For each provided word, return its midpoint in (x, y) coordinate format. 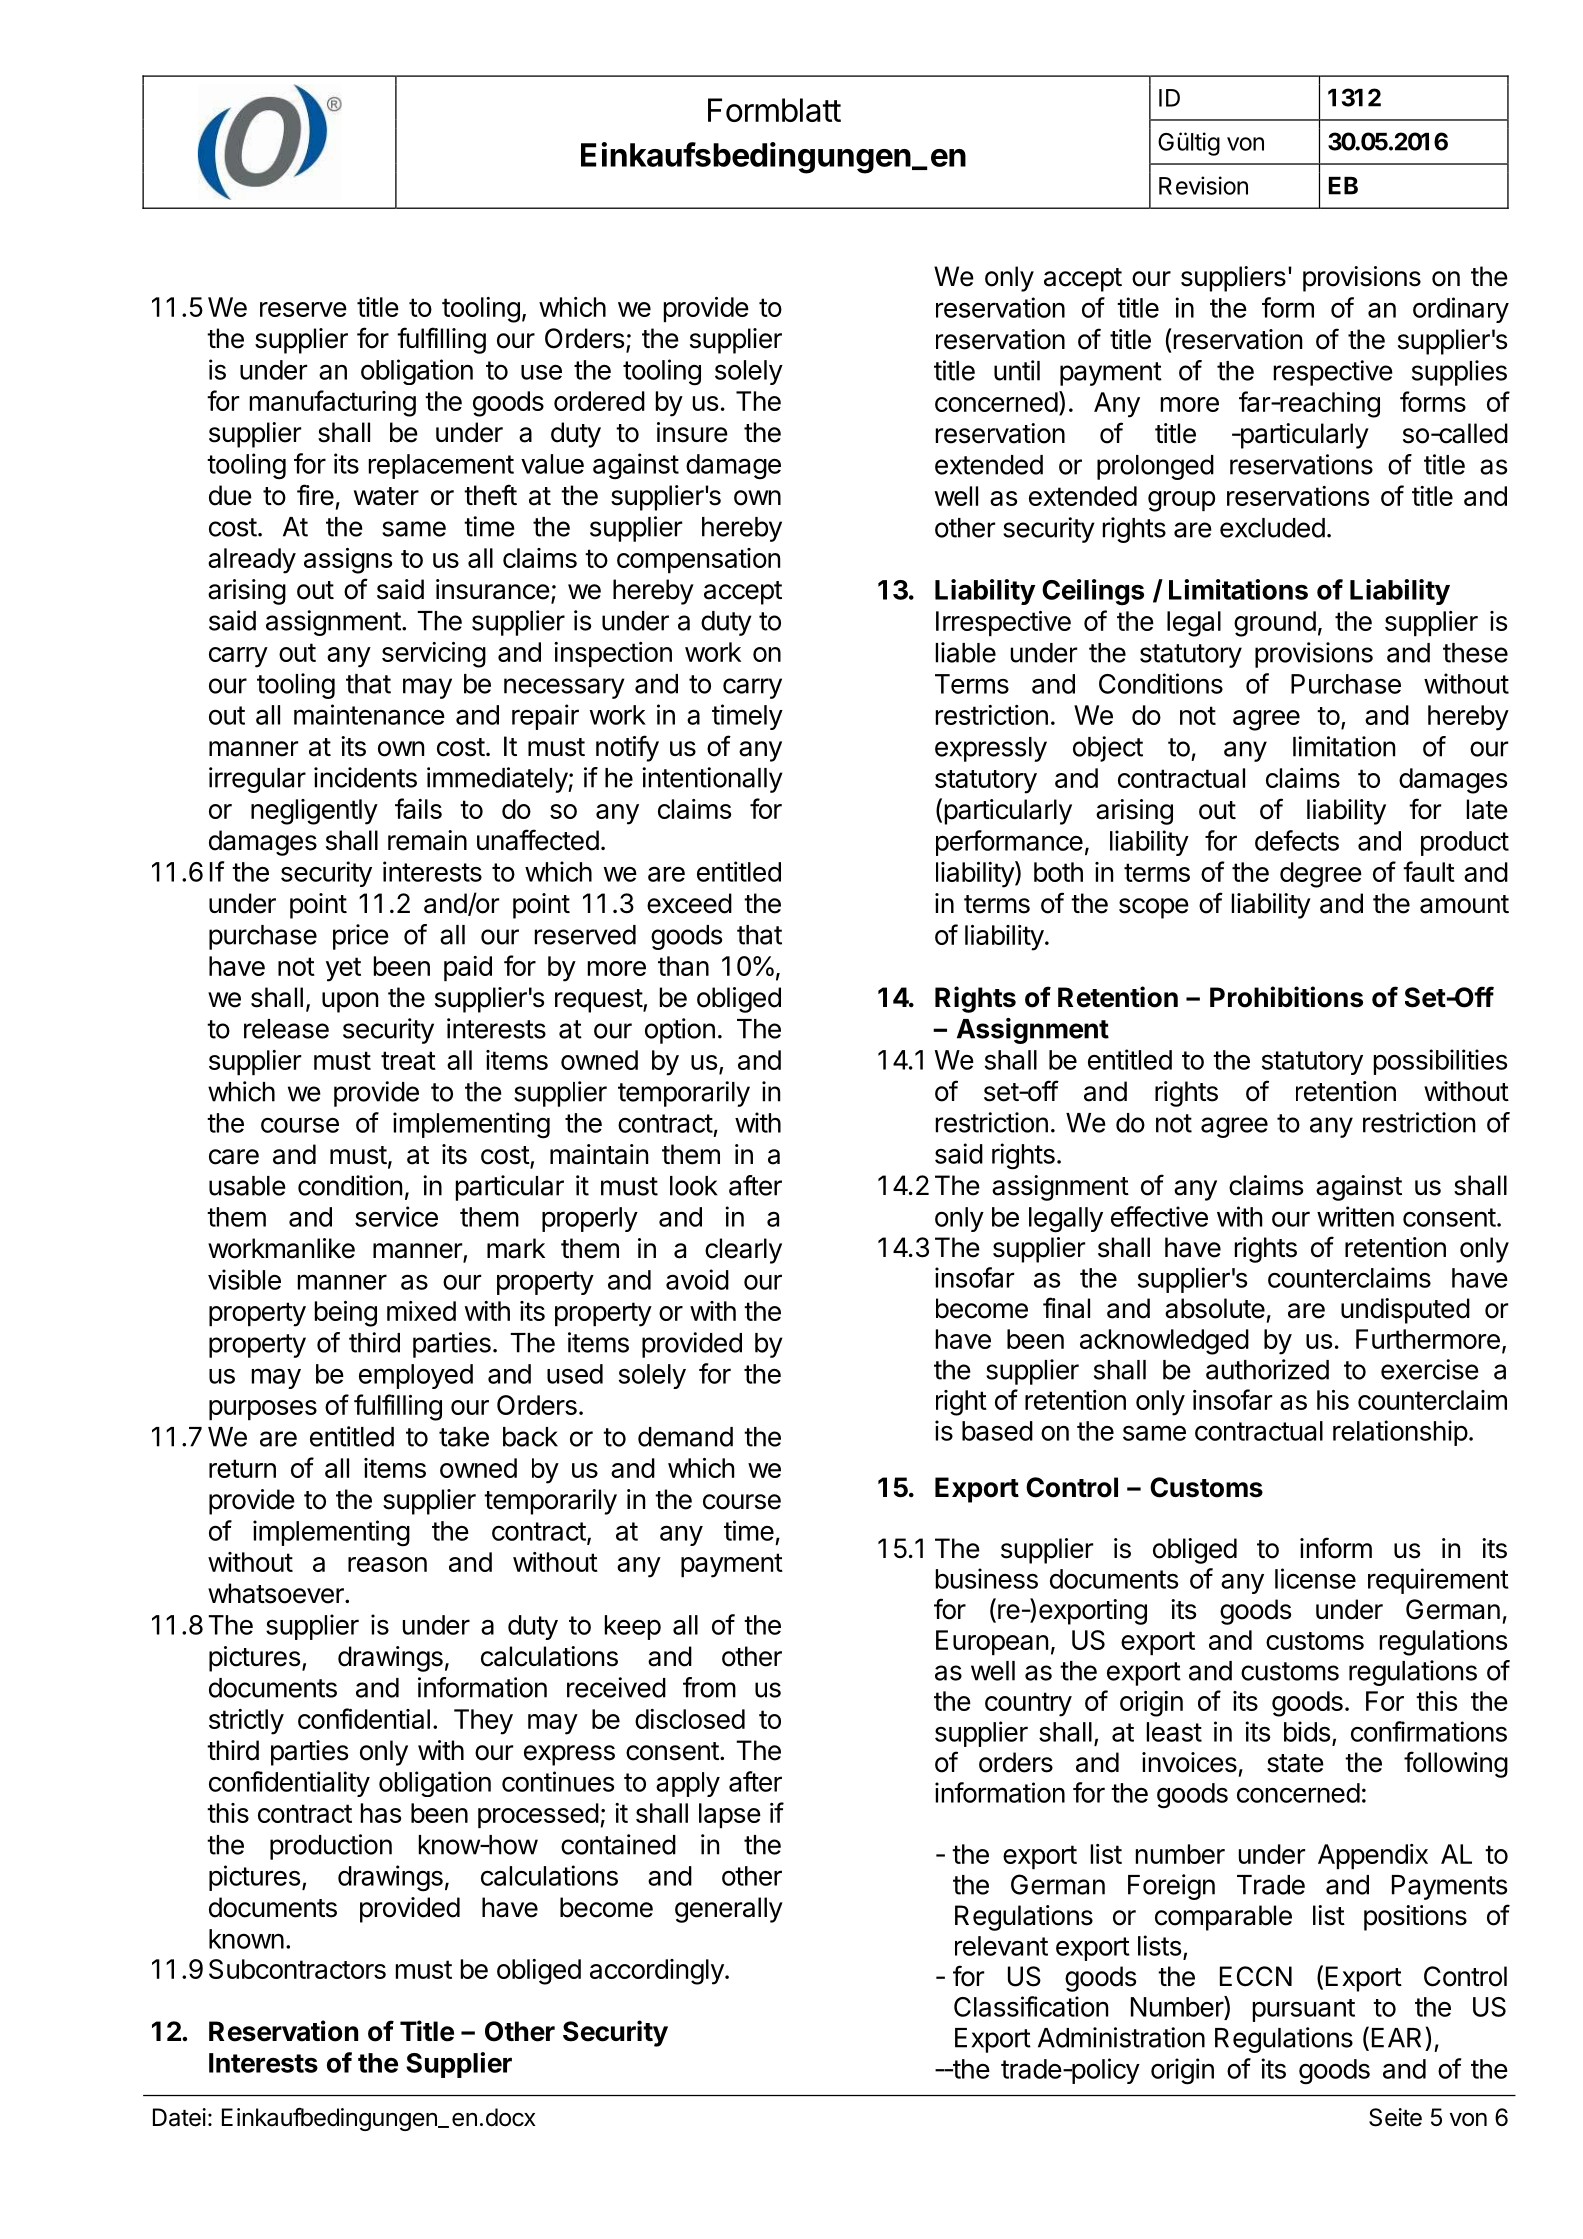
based (997, 1431)
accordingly (657, 1972)
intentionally (712, 780)
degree (1321, 875)
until (1017, 370)
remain (427, 840)
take (464, 1437)
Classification (1031, 2006)
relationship (1400, 1433)
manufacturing (333, 403)
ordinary (1461, 310)
